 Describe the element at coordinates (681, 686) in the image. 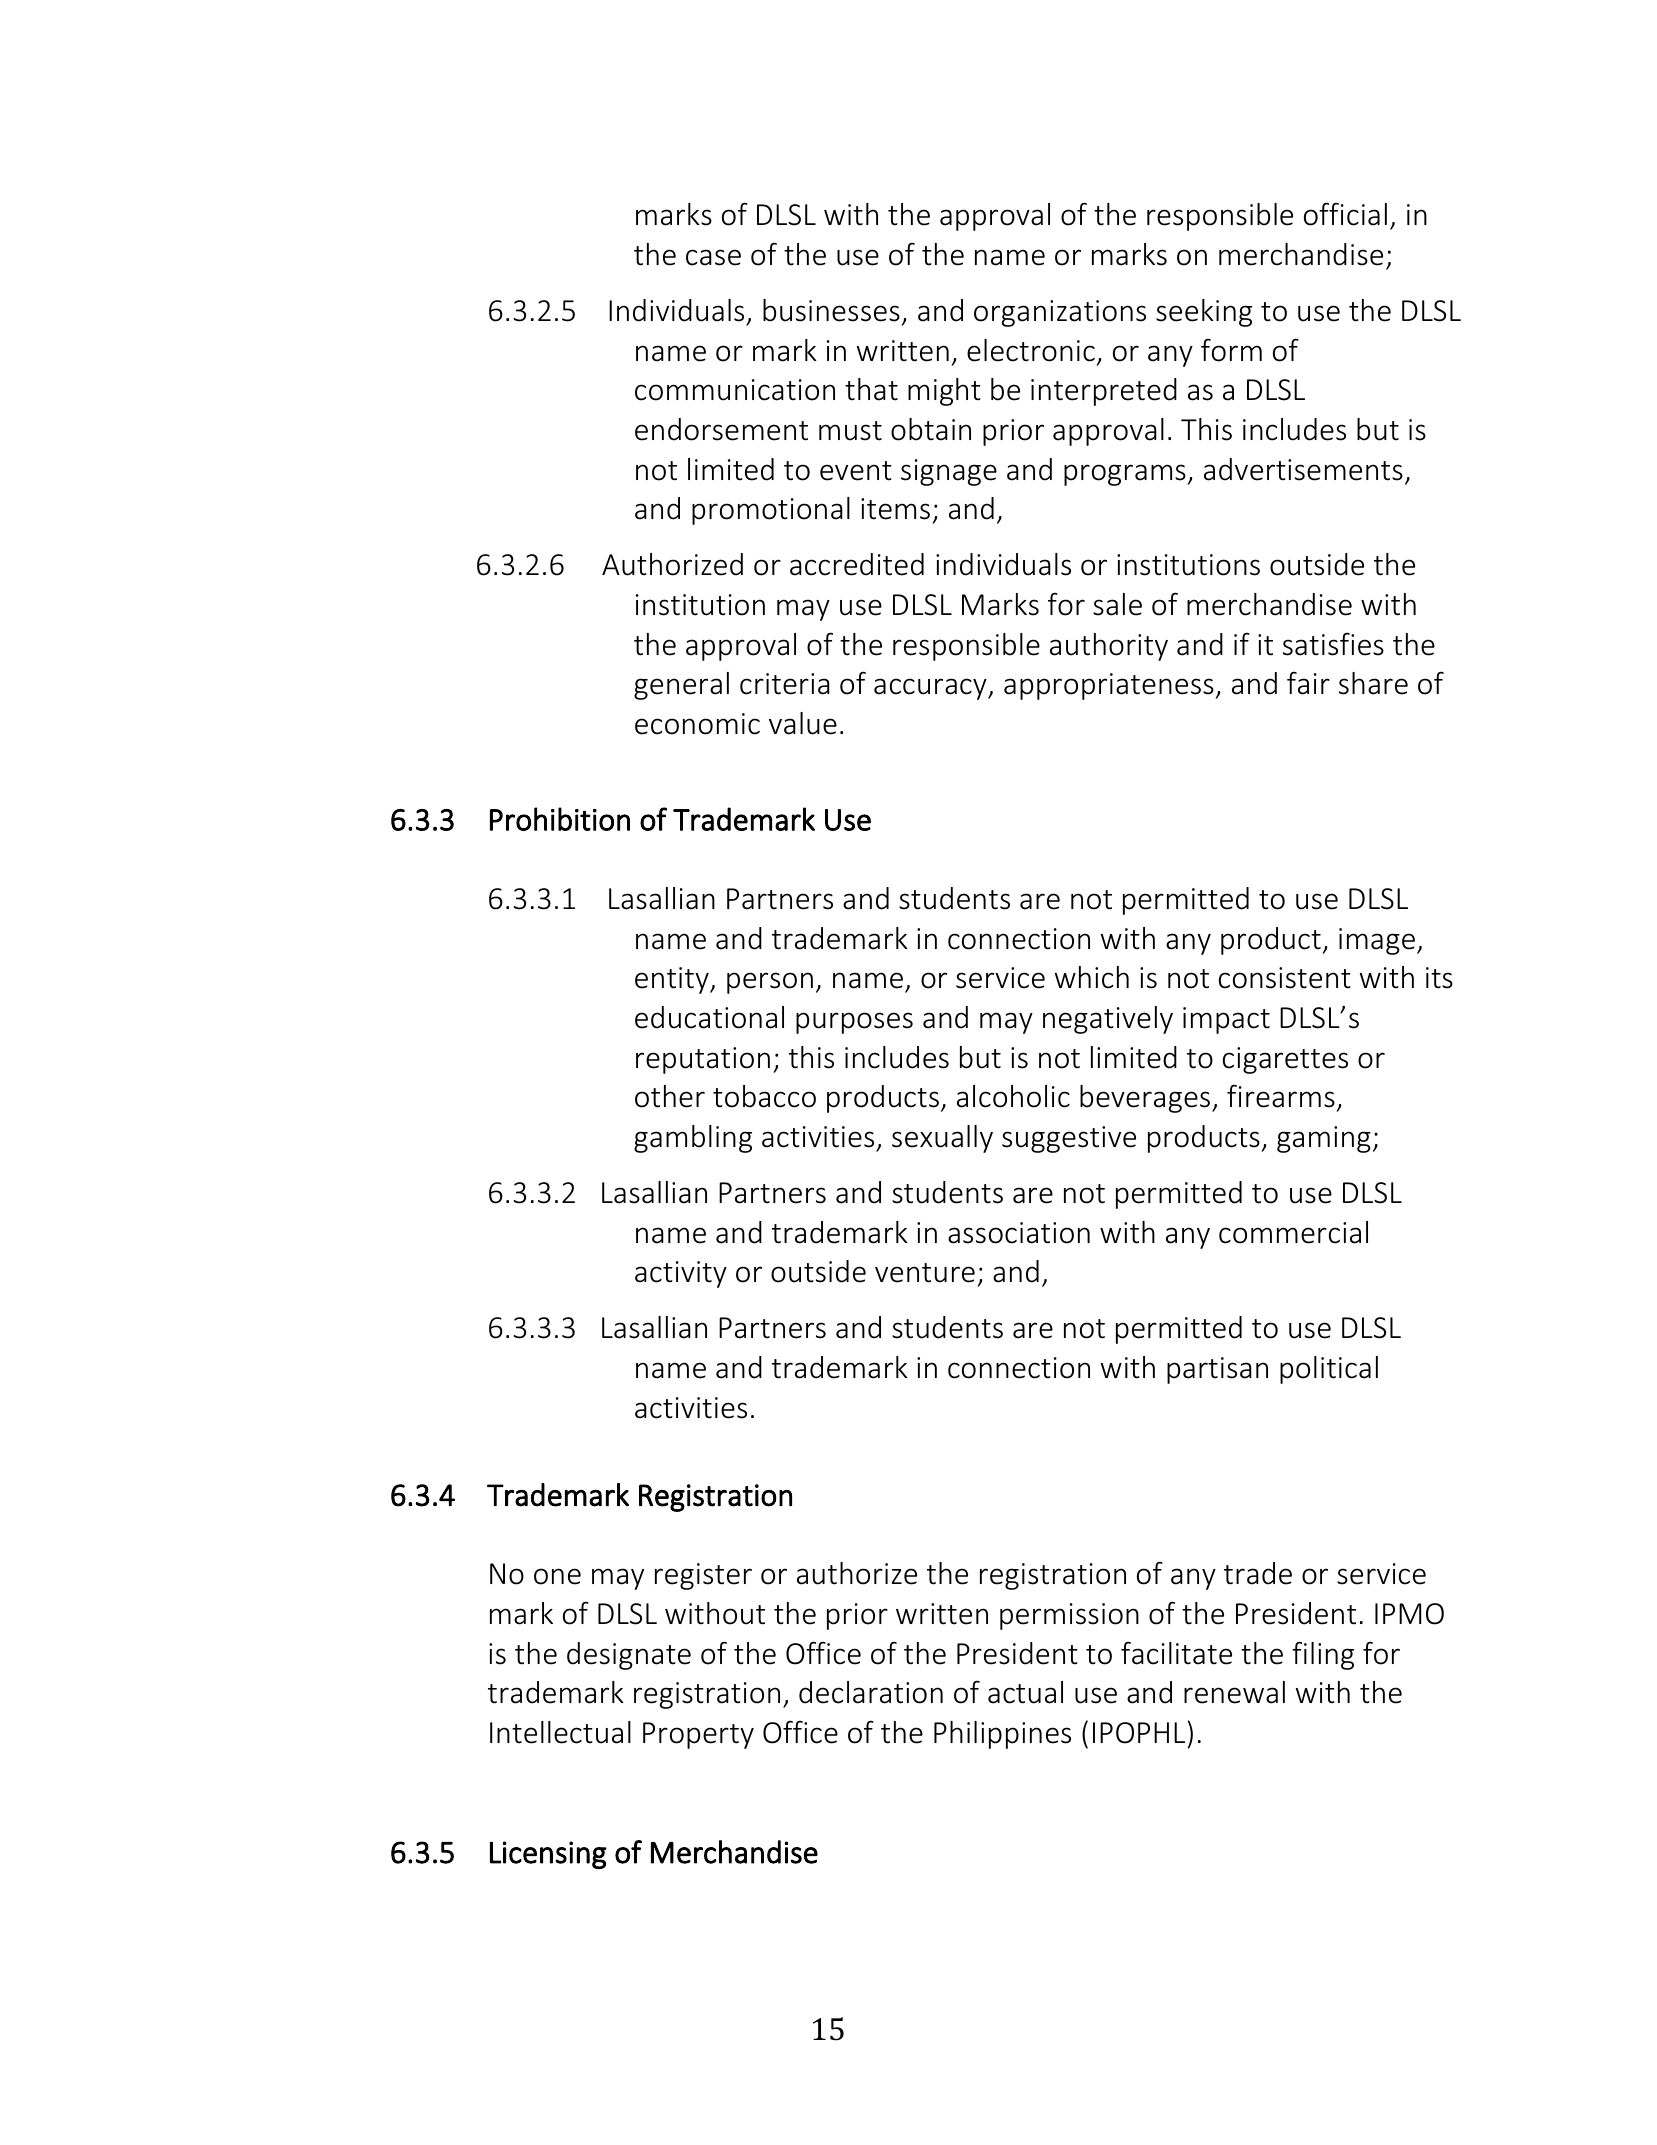

I see `general` at that location.
